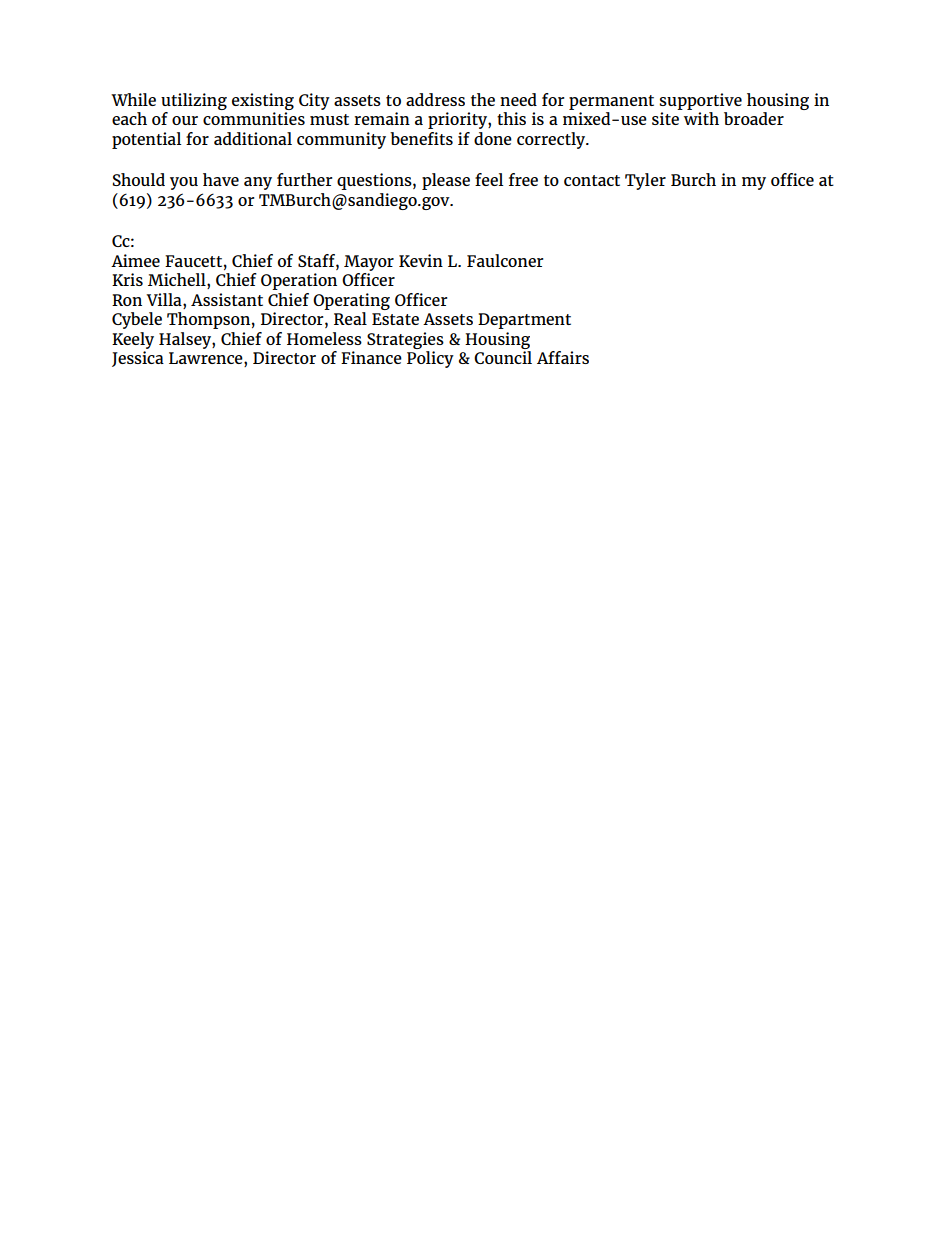  I want to click on have, so click(221, 179).
